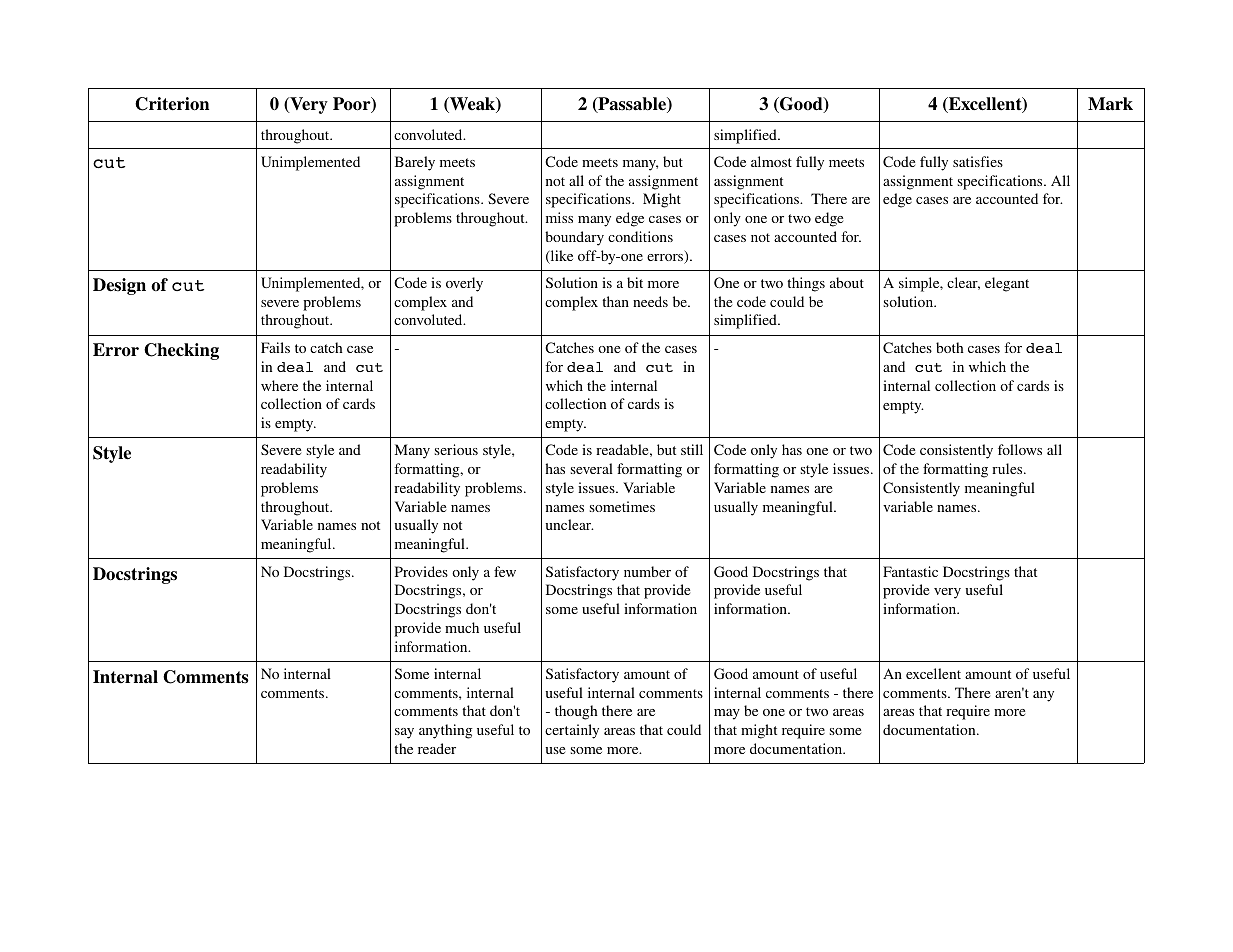 The width and height of the image is (1233, 952). I want to click on Fantastic, so click(910, 571).
